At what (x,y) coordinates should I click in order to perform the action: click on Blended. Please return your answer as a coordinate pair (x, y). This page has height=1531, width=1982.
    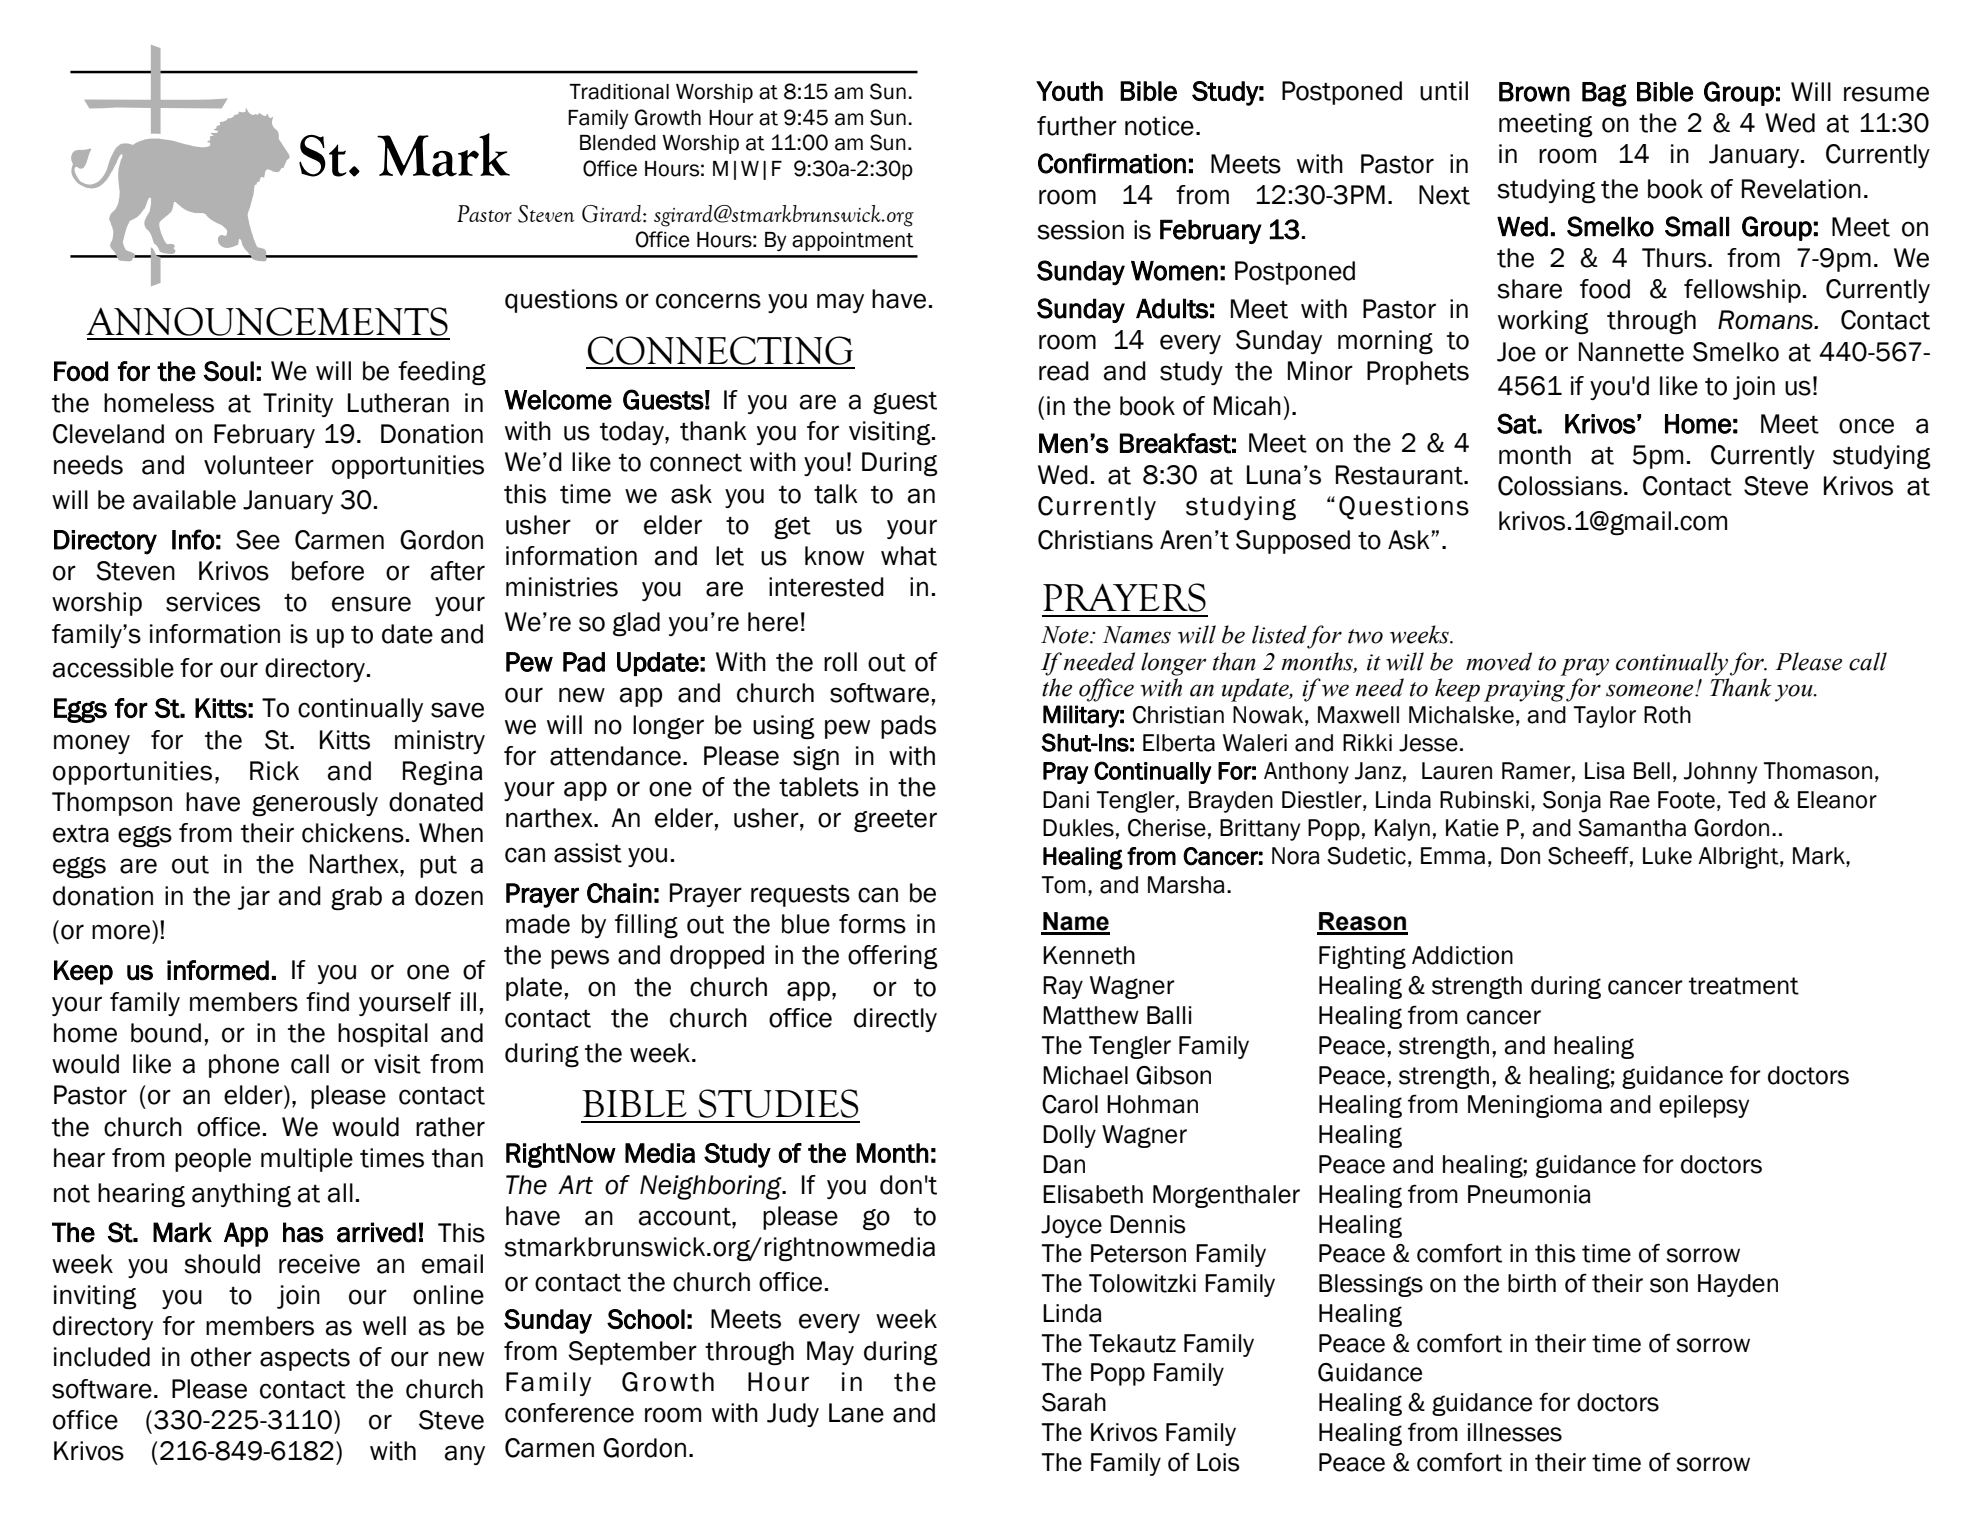
    Looking at the image, I should click on (618, 143).
